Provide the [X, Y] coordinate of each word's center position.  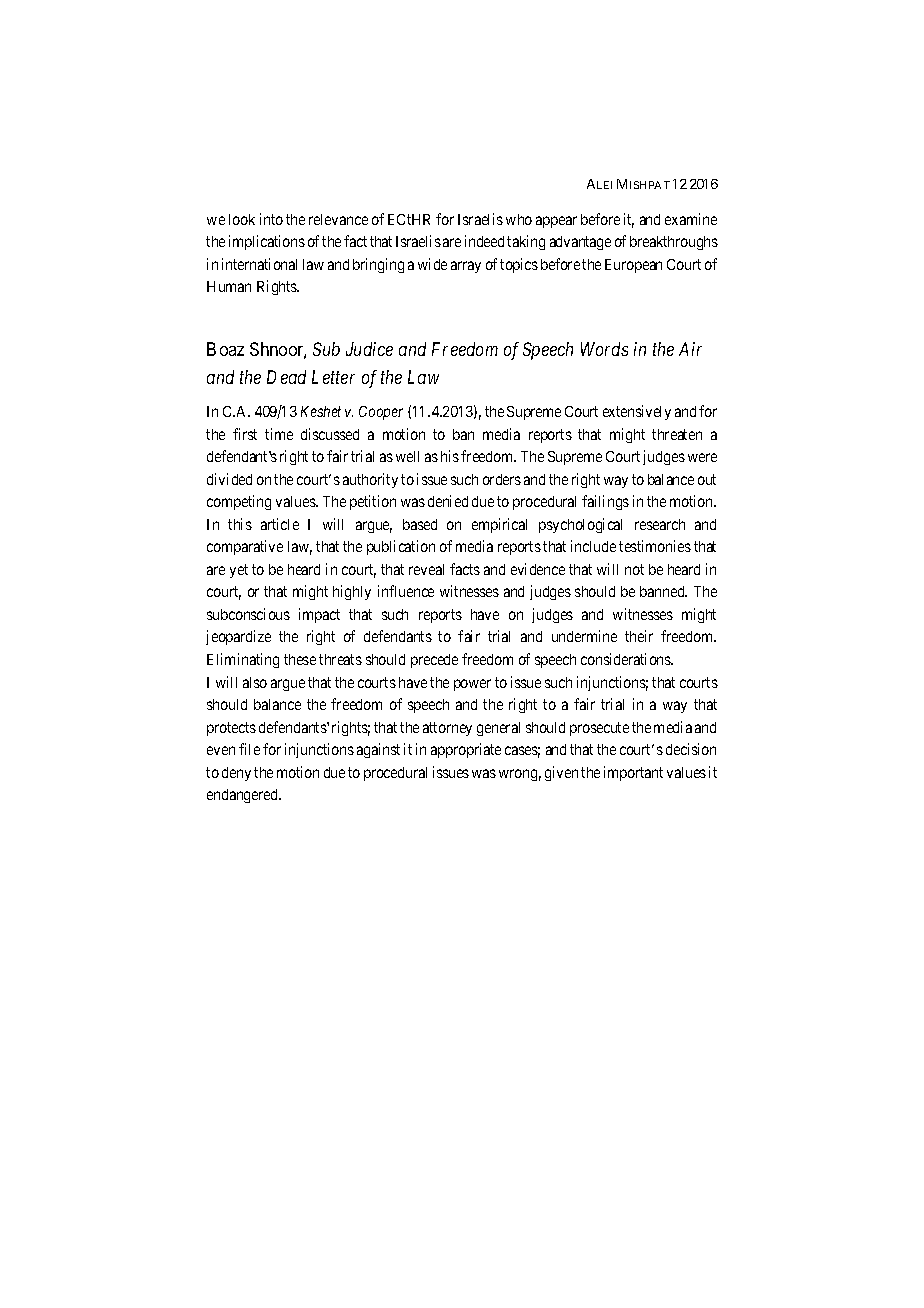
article [280, 524]
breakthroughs [674, 243]
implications [267, 242]
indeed [484, 241]
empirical [499, 525]
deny [236, 774]
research [660, 524]
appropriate [466, 750]
